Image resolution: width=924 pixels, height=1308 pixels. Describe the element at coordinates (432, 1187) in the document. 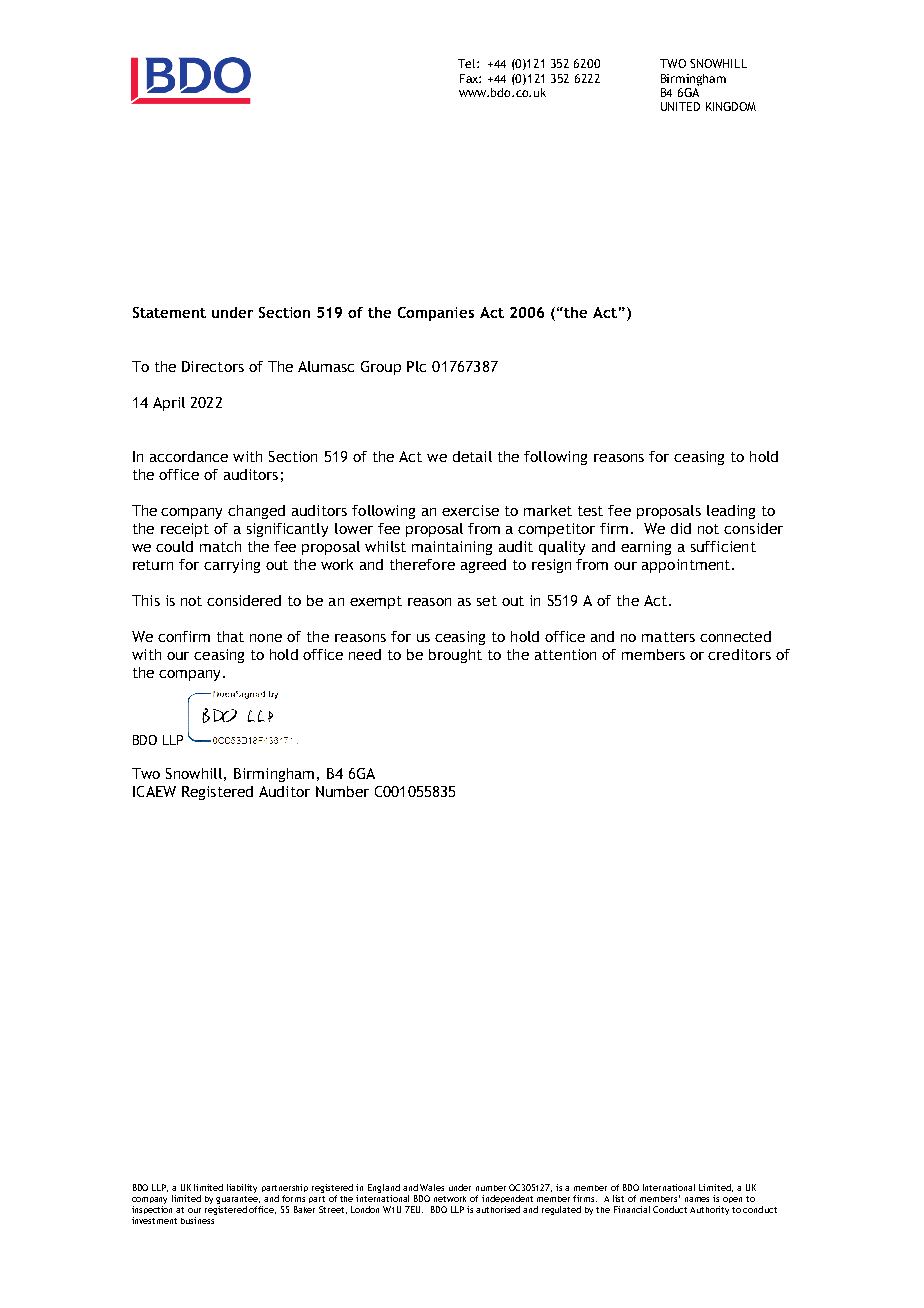

I see `Wales` at that location.
